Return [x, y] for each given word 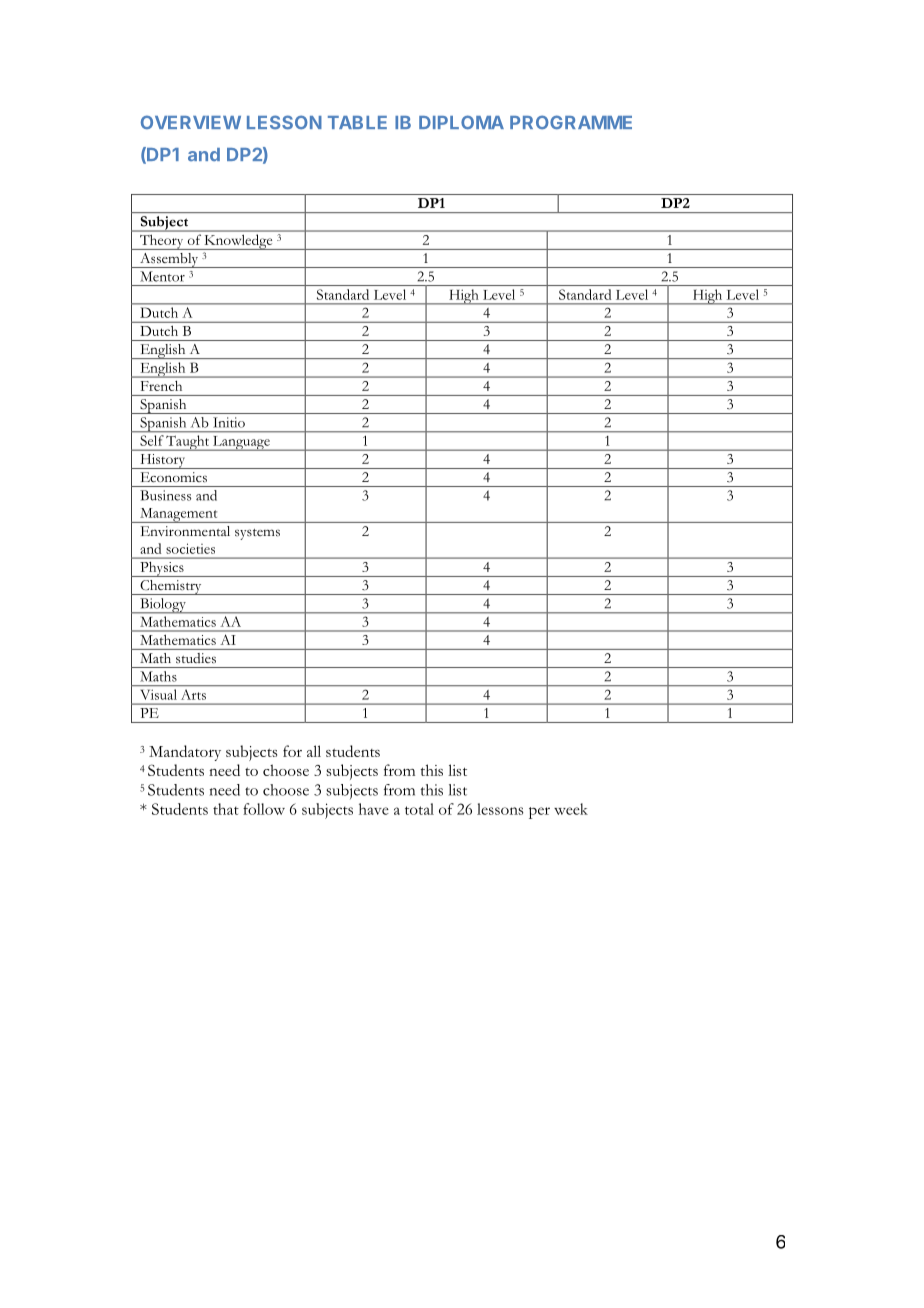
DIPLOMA [461, 122]
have [374, 809]
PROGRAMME [571, 122]
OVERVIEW [191, 122]
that [226, 809]
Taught [187, 443]
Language [241, 443]
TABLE [357, 122]
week [571, 809]
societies [190, 548]
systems [257, 534]
